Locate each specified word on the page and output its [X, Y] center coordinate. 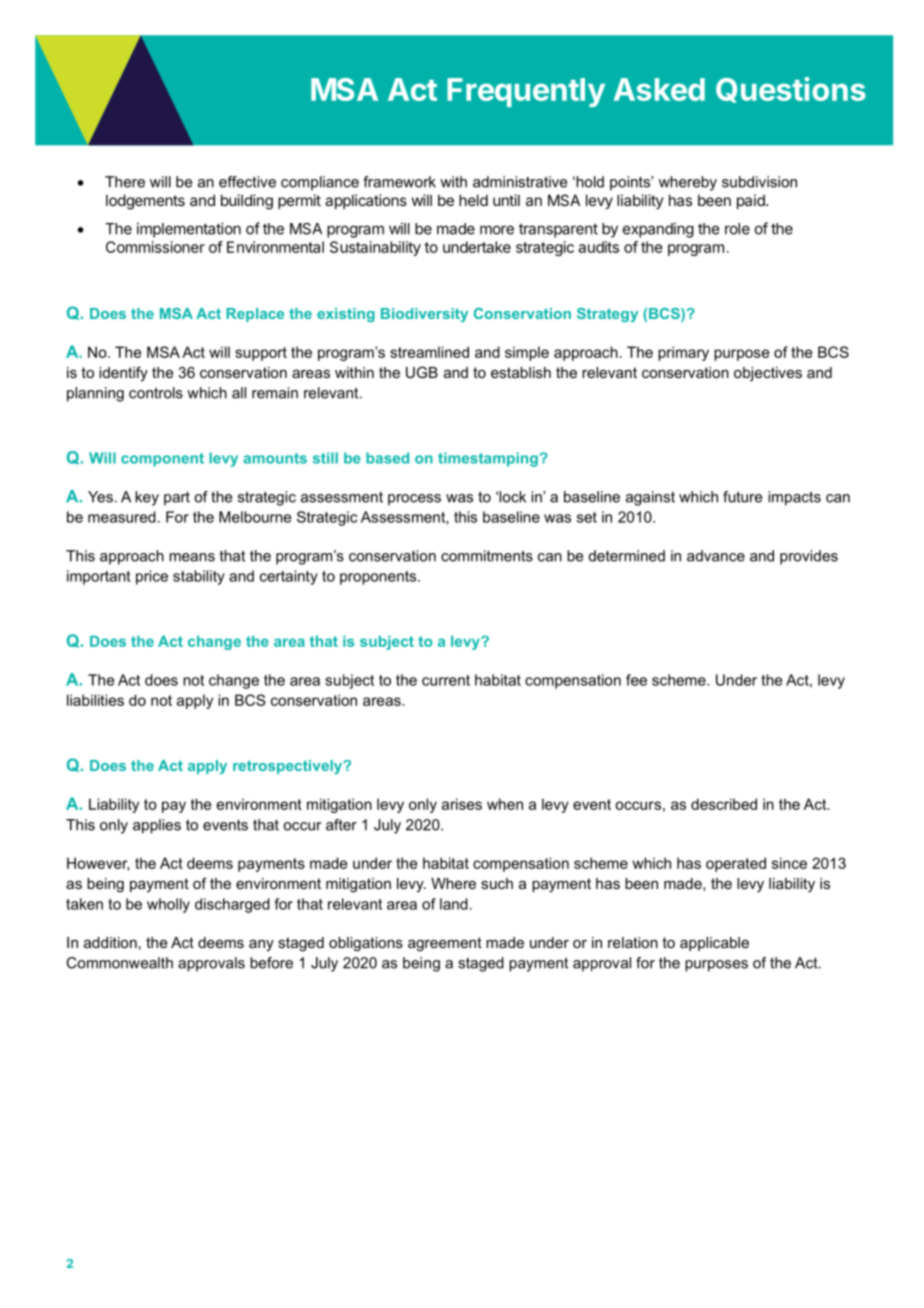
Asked [659, 89]
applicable [714, 944]
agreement [445, 944]
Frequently [526, 92]
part [177, 498]
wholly [168, 905]
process [414, 500]
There [125, 182]
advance [716, 556]
